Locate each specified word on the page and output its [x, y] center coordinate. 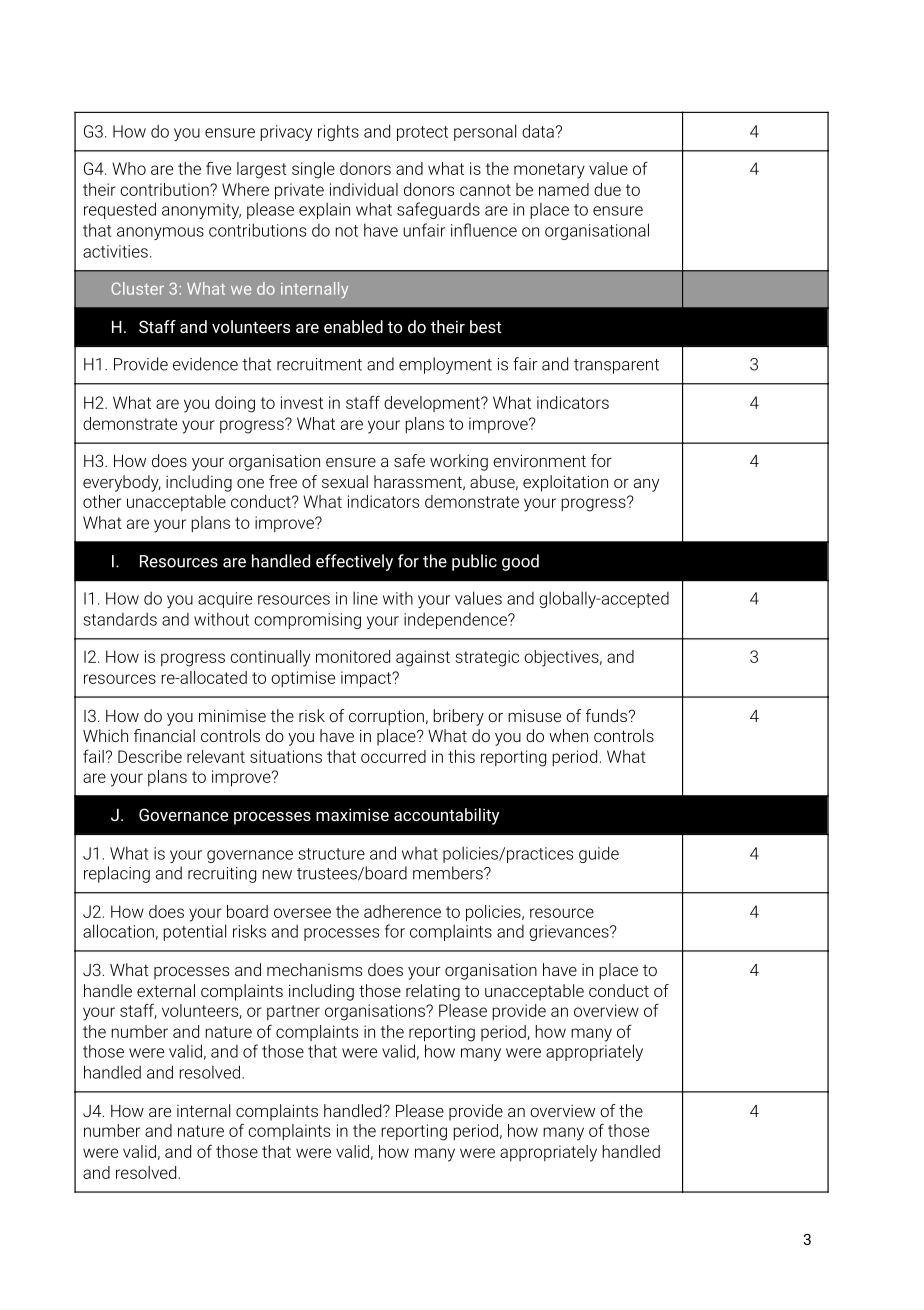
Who [129, 168]
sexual [345, 481]
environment [539, 460]
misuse [534, 715]
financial [164, 735]
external [166, 990]
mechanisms [314, 969]
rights [338, 132]
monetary [549, 171]
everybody [122, 483]
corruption [386, 717]
